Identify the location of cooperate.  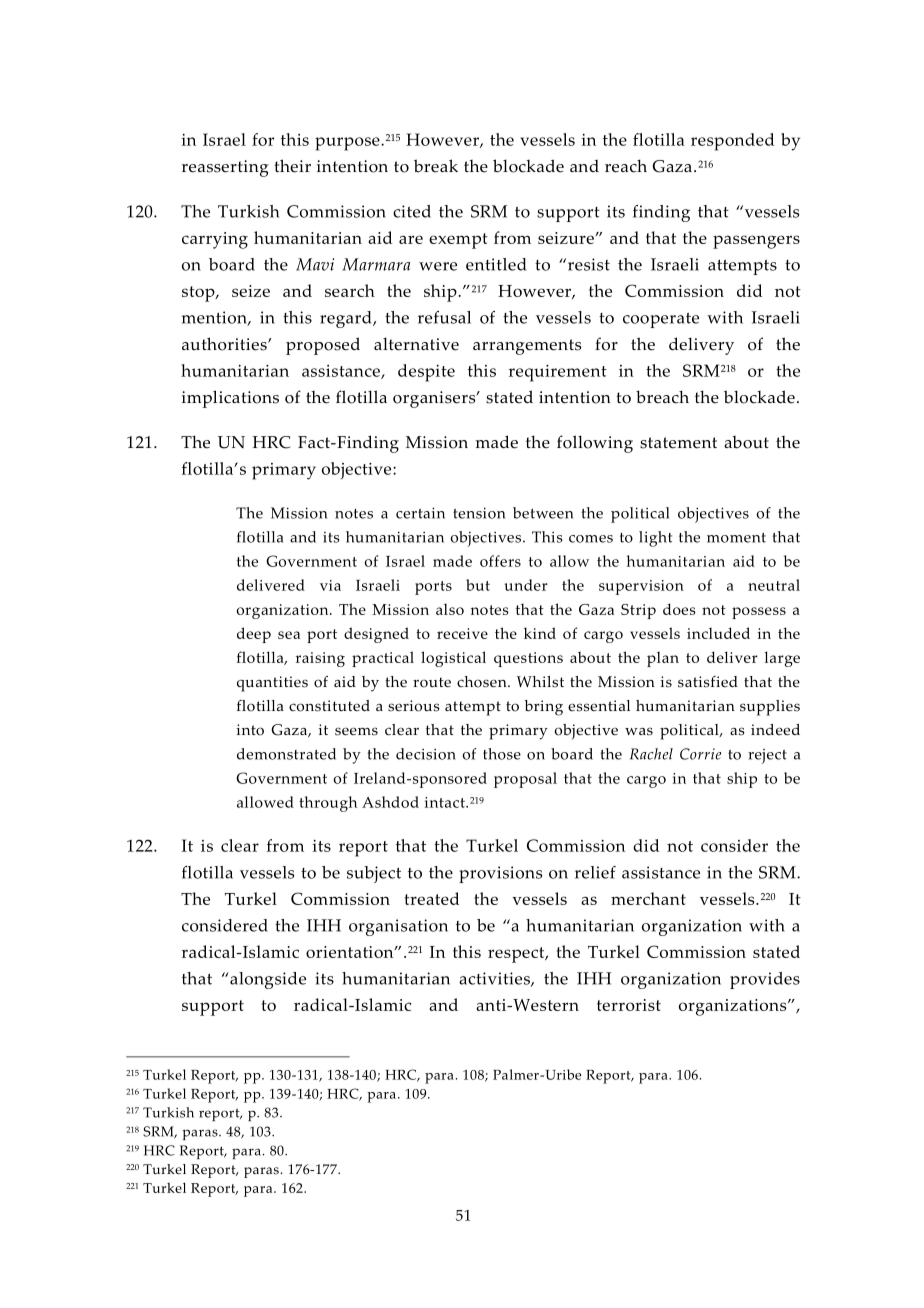
(661, 320).
